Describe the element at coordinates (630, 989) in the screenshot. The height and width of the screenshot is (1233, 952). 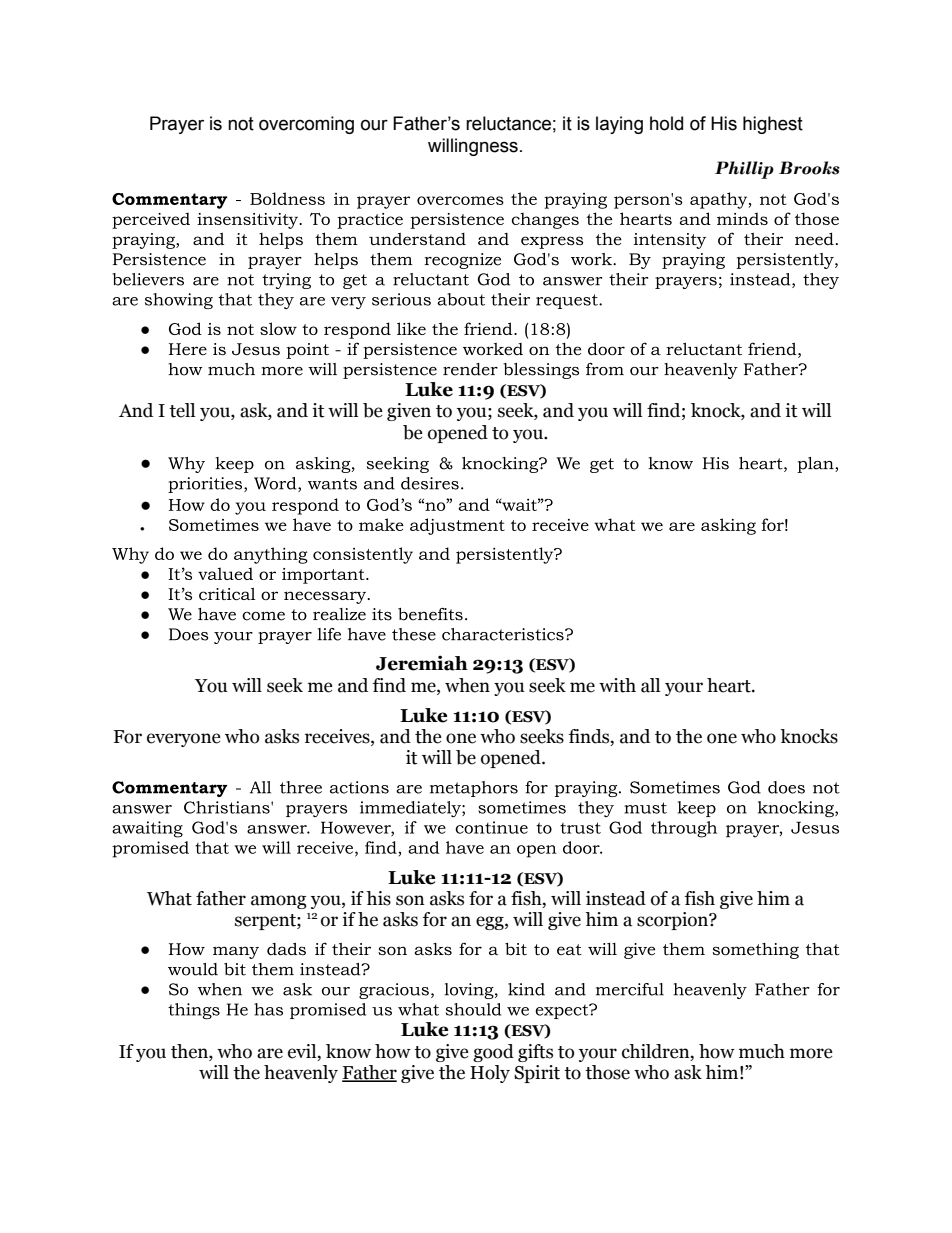
I see `merciful` at that location.
